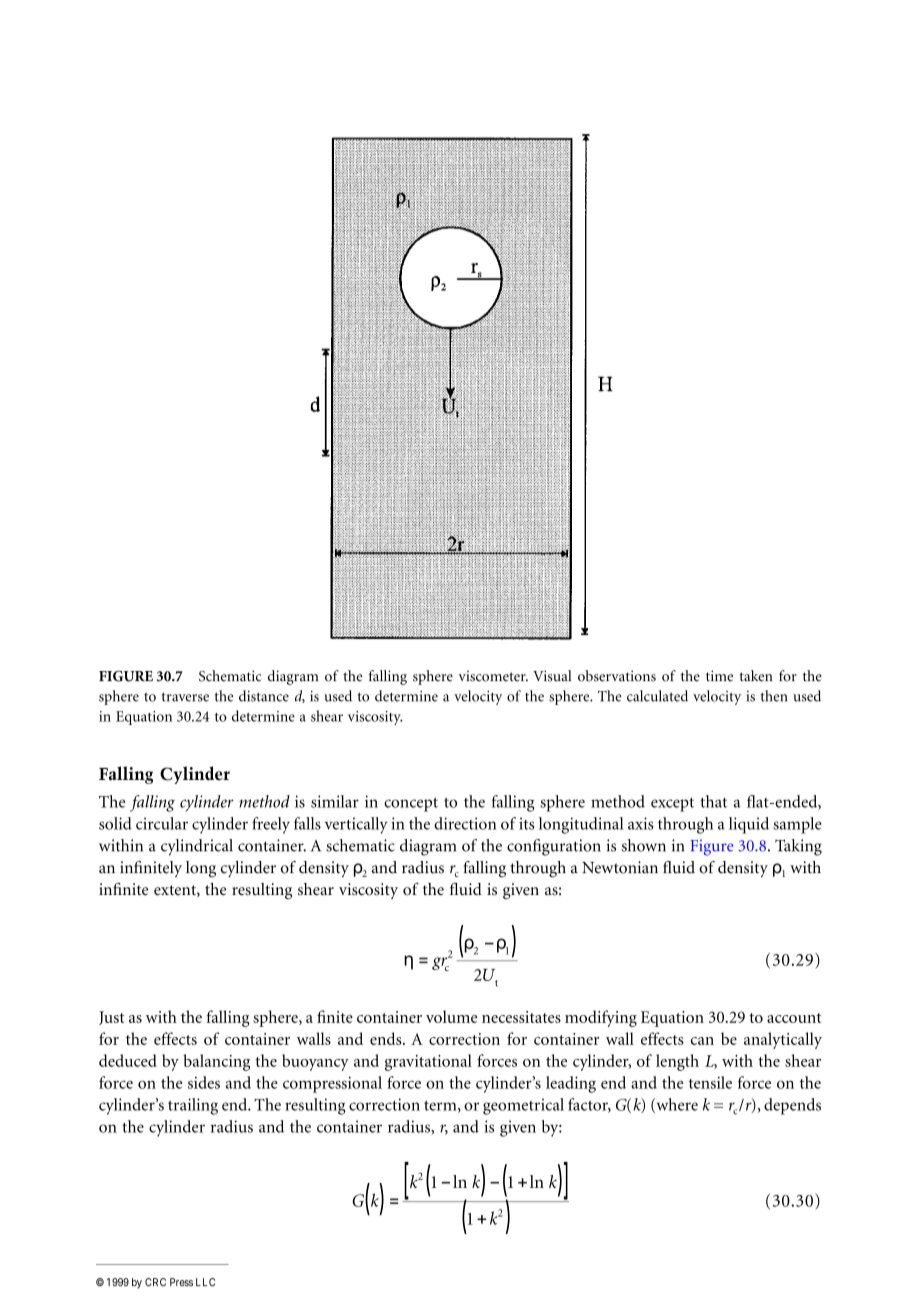 The image size is (920, 1316). What do you see at coordinates (111, 1018) in the screenshot?
I see `Just` at bounding box center [111, 1018].
